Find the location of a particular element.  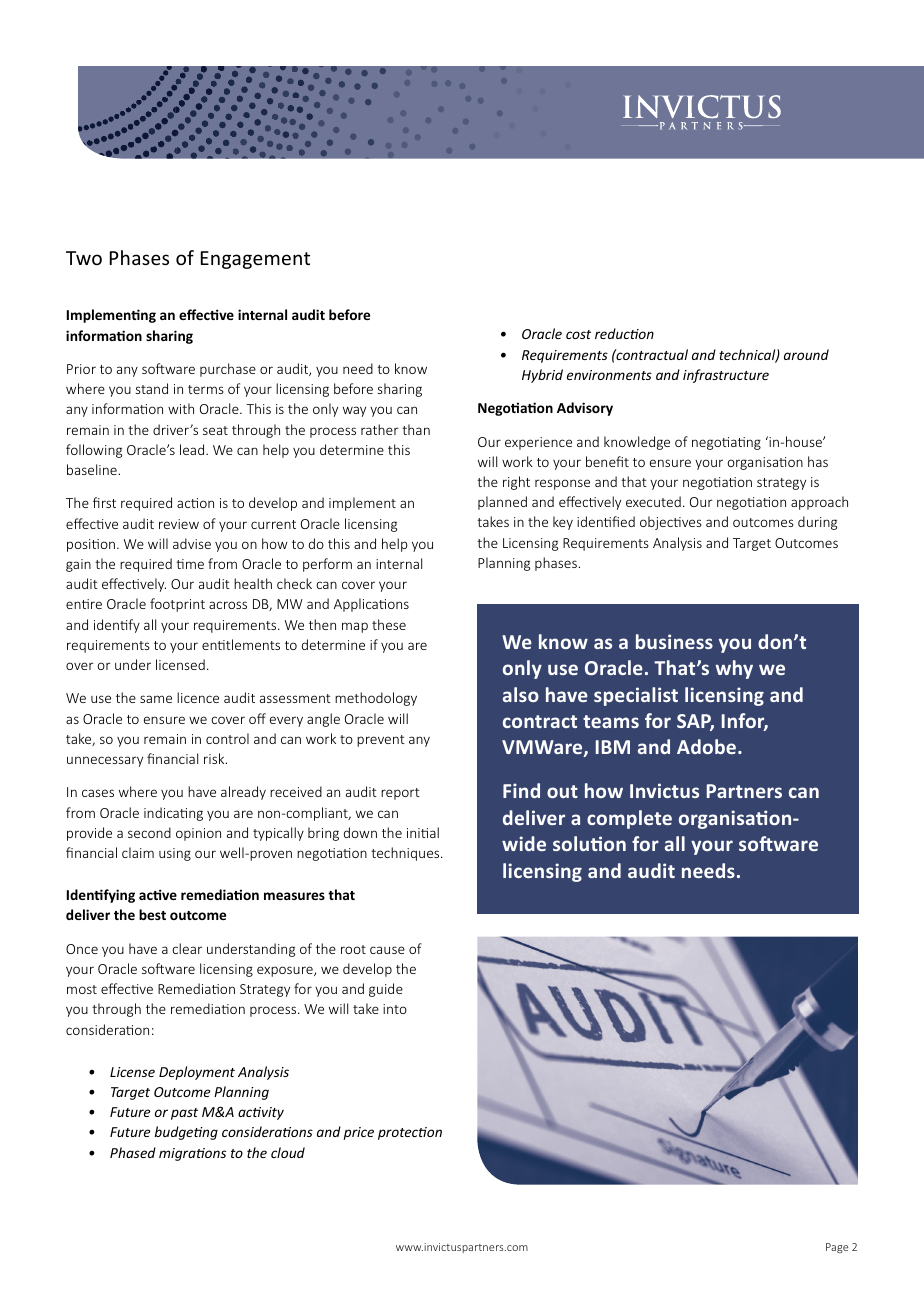

Page is located at coordinates (837, 1248).
